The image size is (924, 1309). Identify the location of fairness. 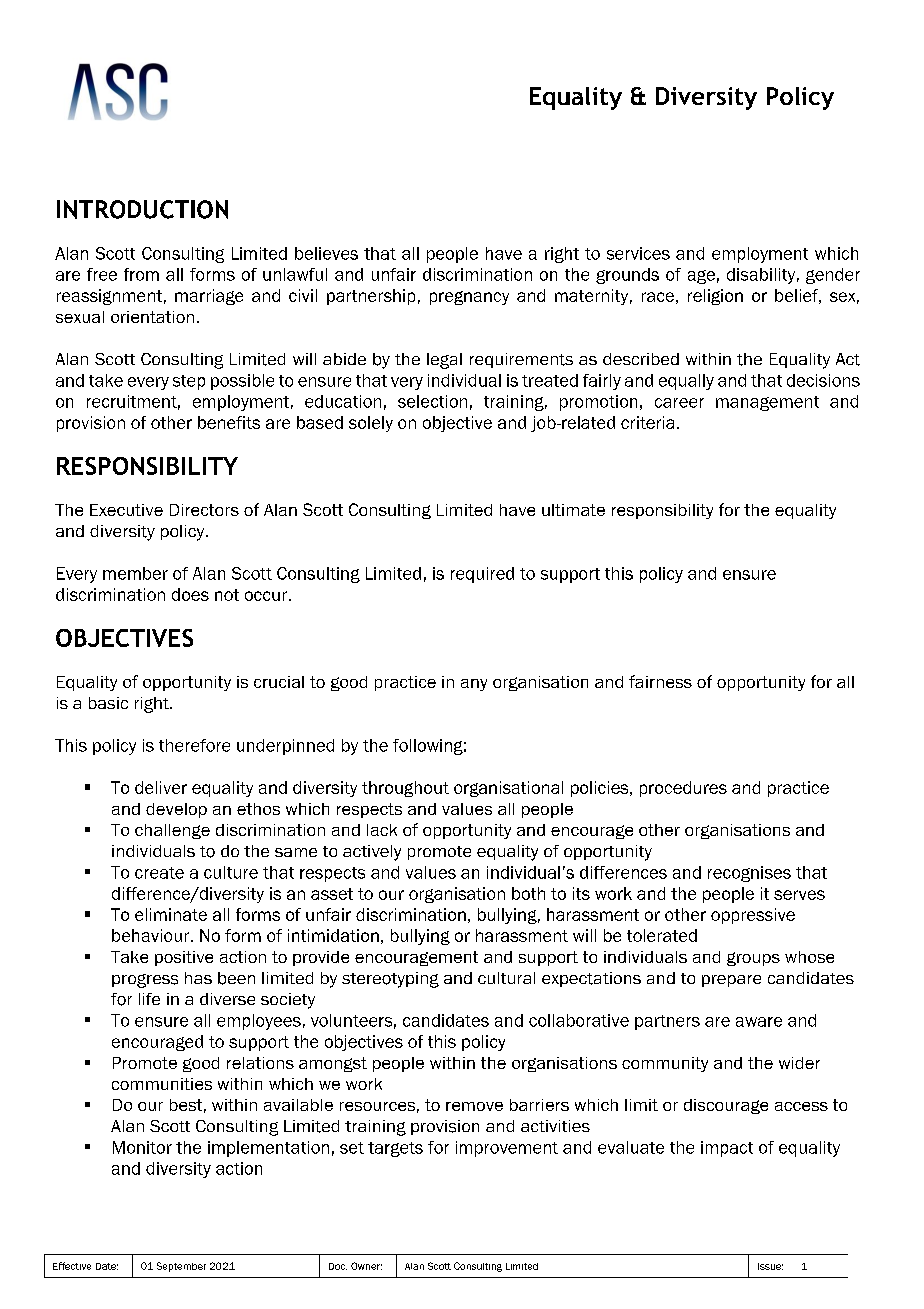
(660, 681).
